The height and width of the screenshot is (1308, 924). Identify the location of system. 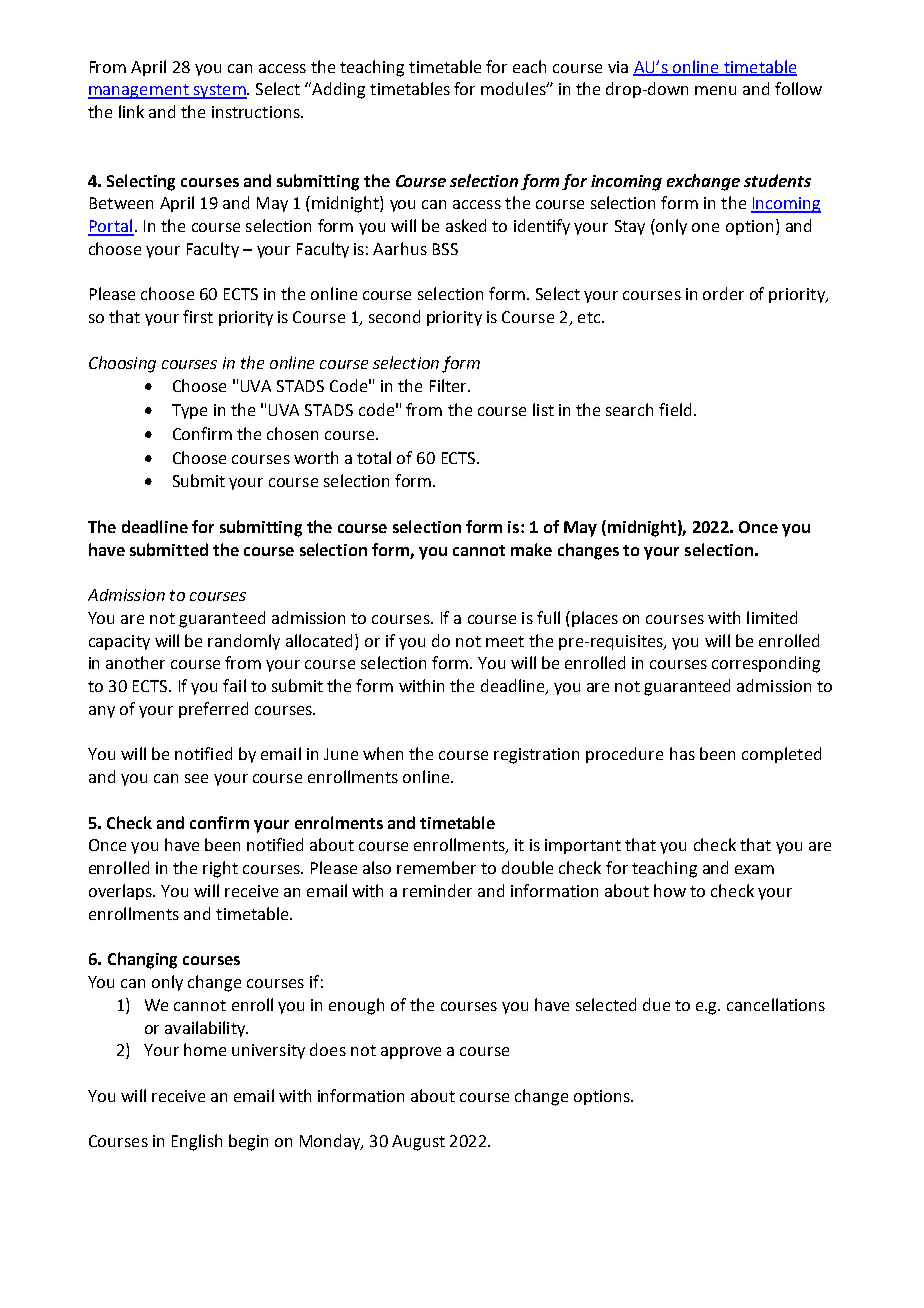
(219, 91).
